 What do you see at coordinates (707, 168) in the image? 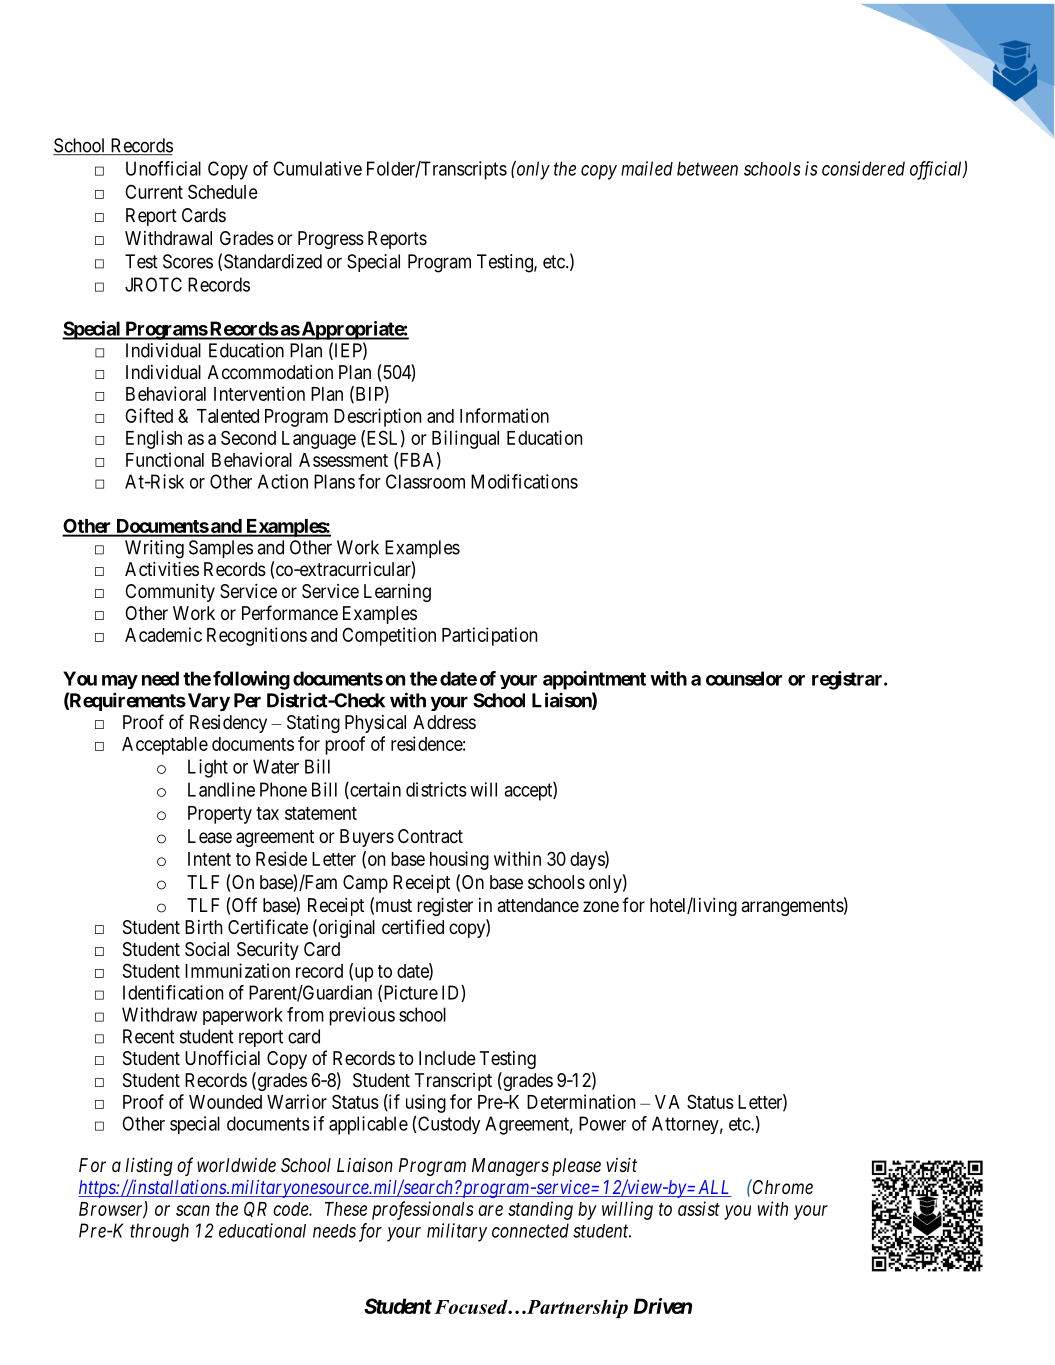
I see `between` at bounding box center [707, 168].
